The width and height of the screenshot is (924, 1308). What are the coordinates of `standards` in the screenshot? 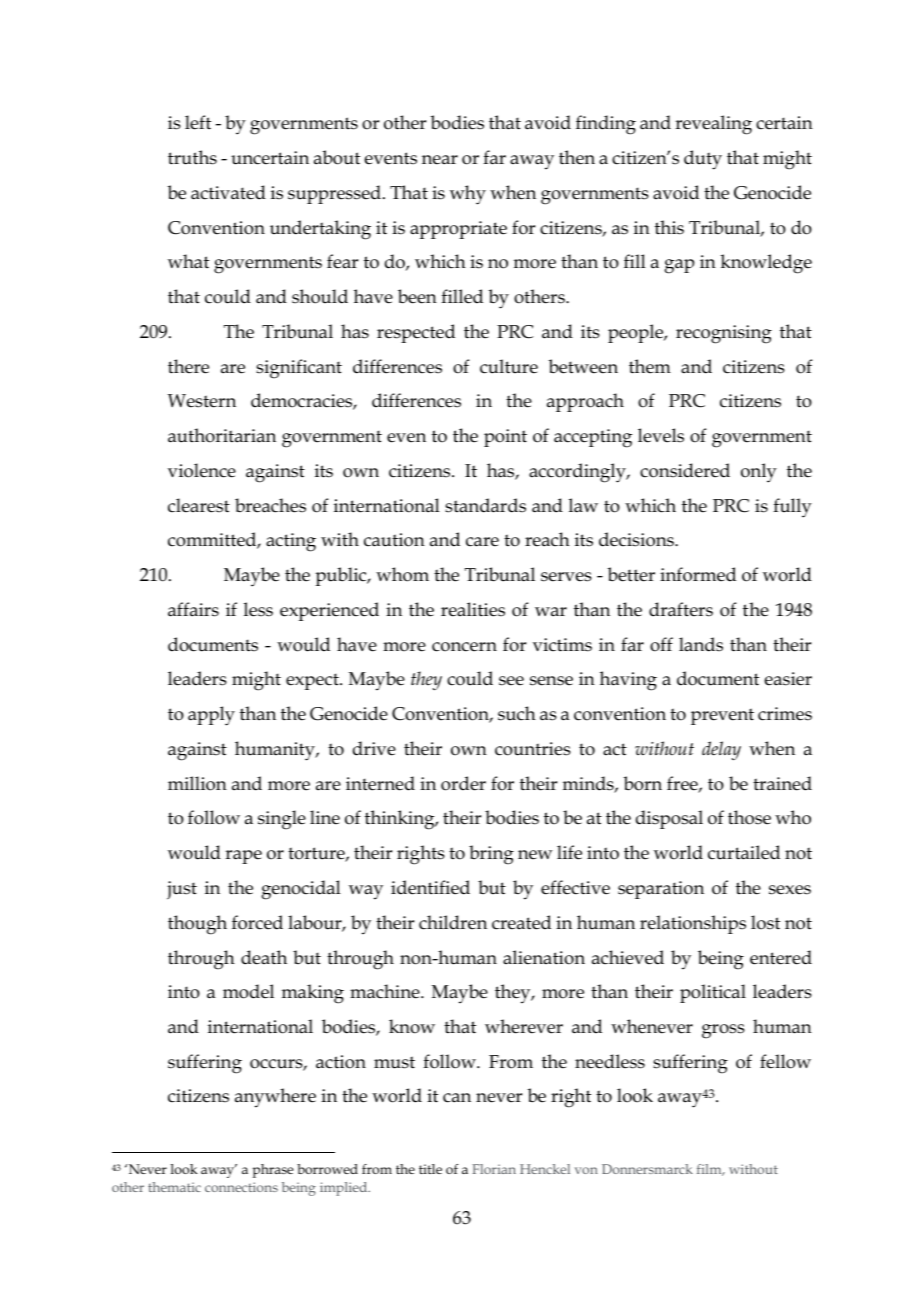 It's located at (485, 505).
